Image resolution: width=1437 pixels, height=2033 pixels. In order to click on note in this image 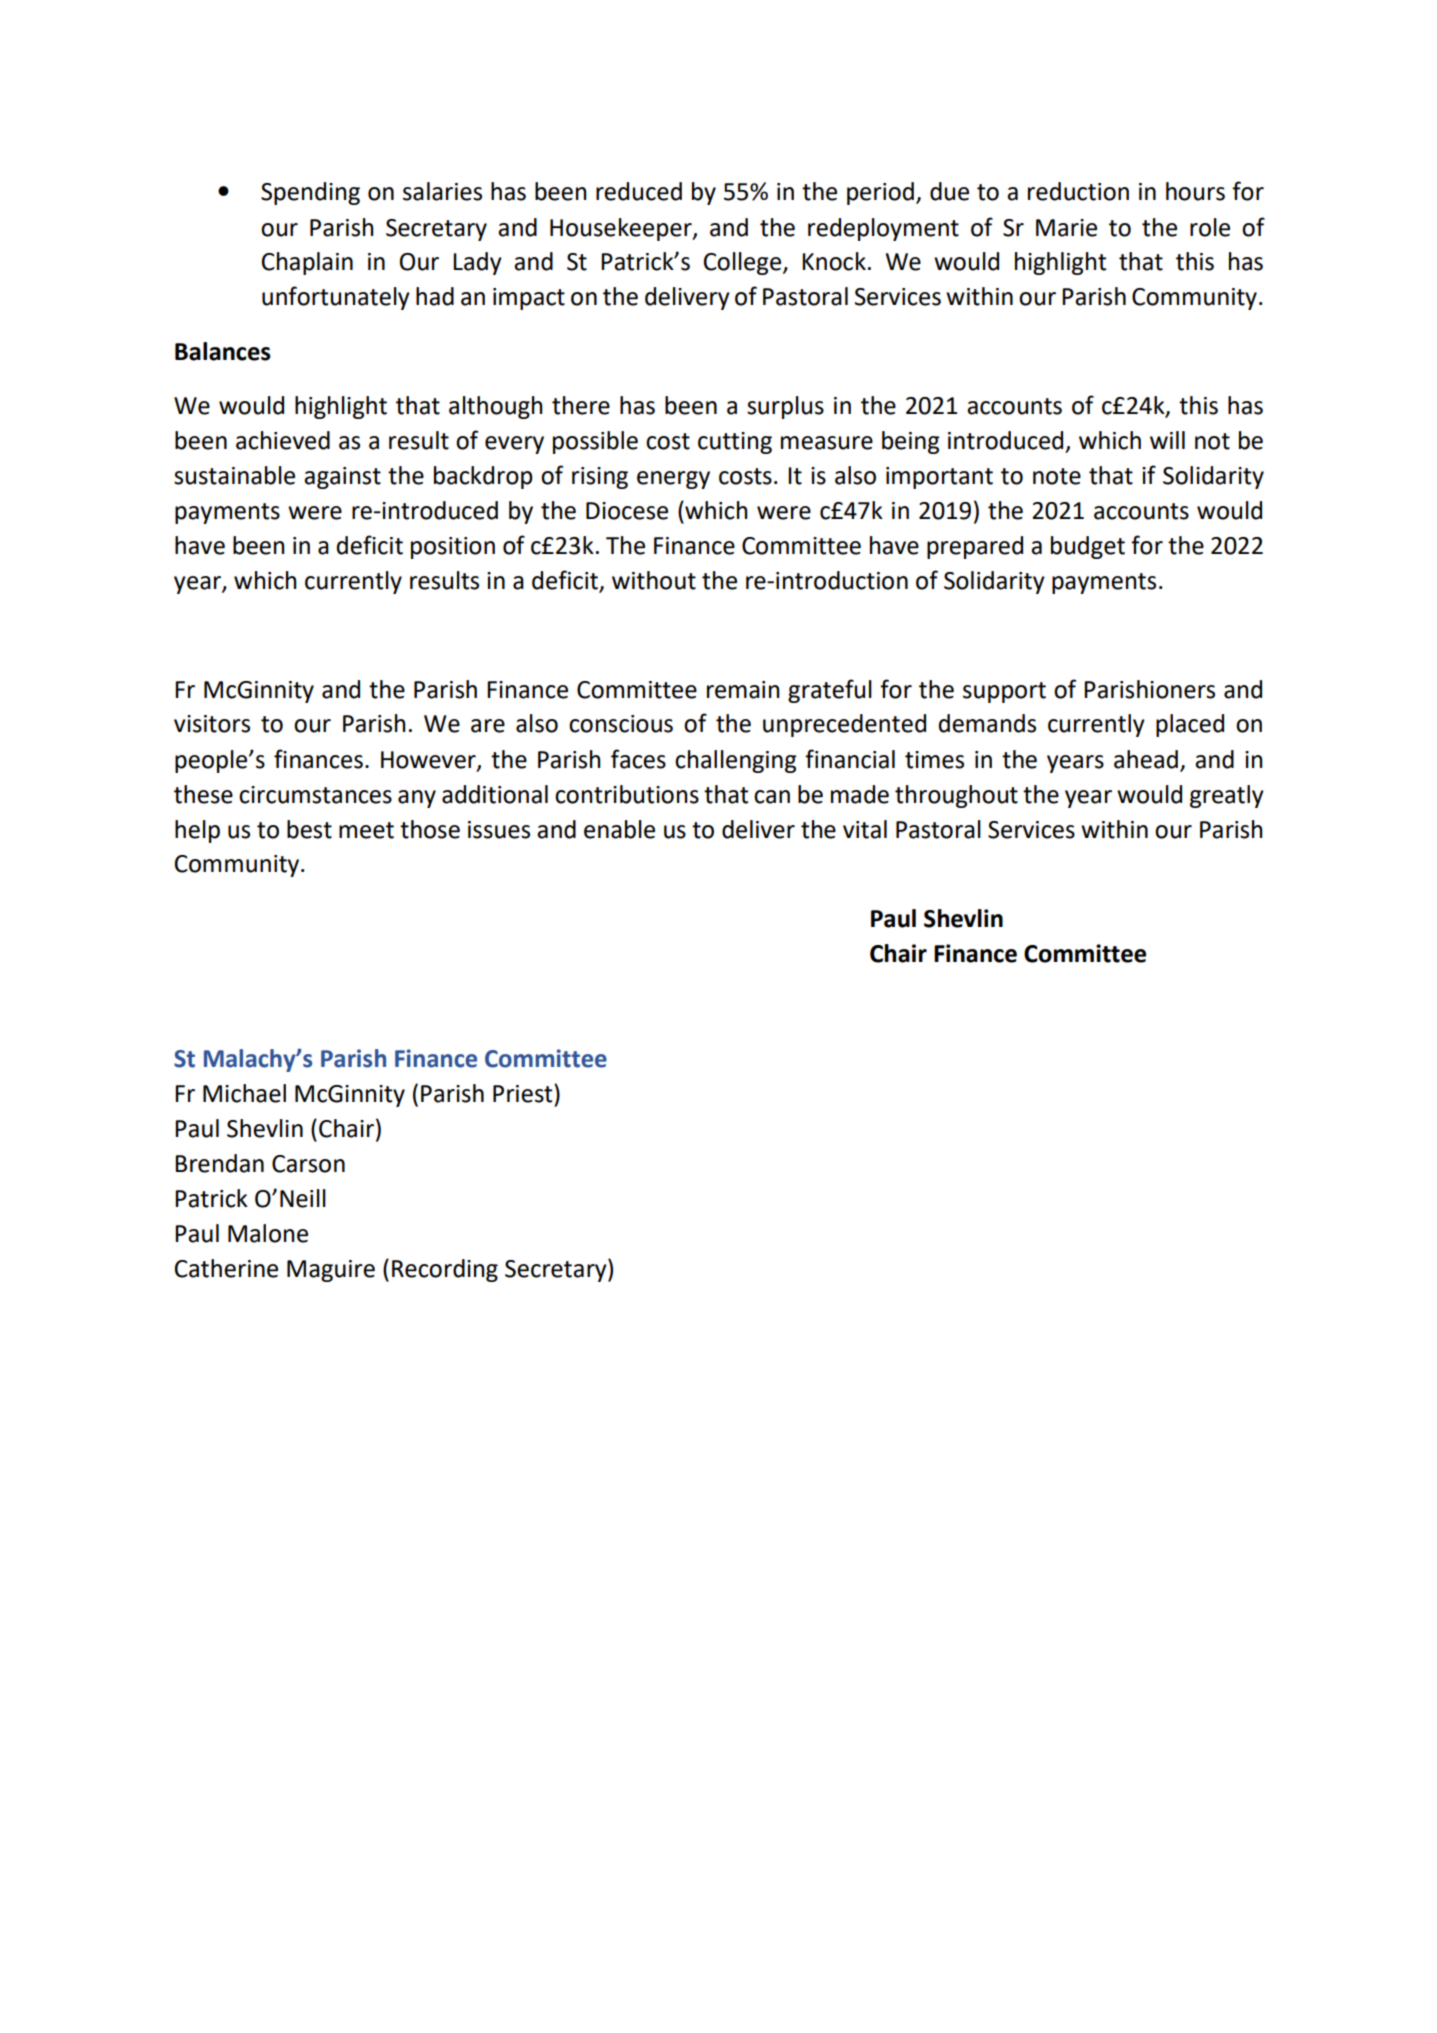, I will do `click(1057, 476)`.
